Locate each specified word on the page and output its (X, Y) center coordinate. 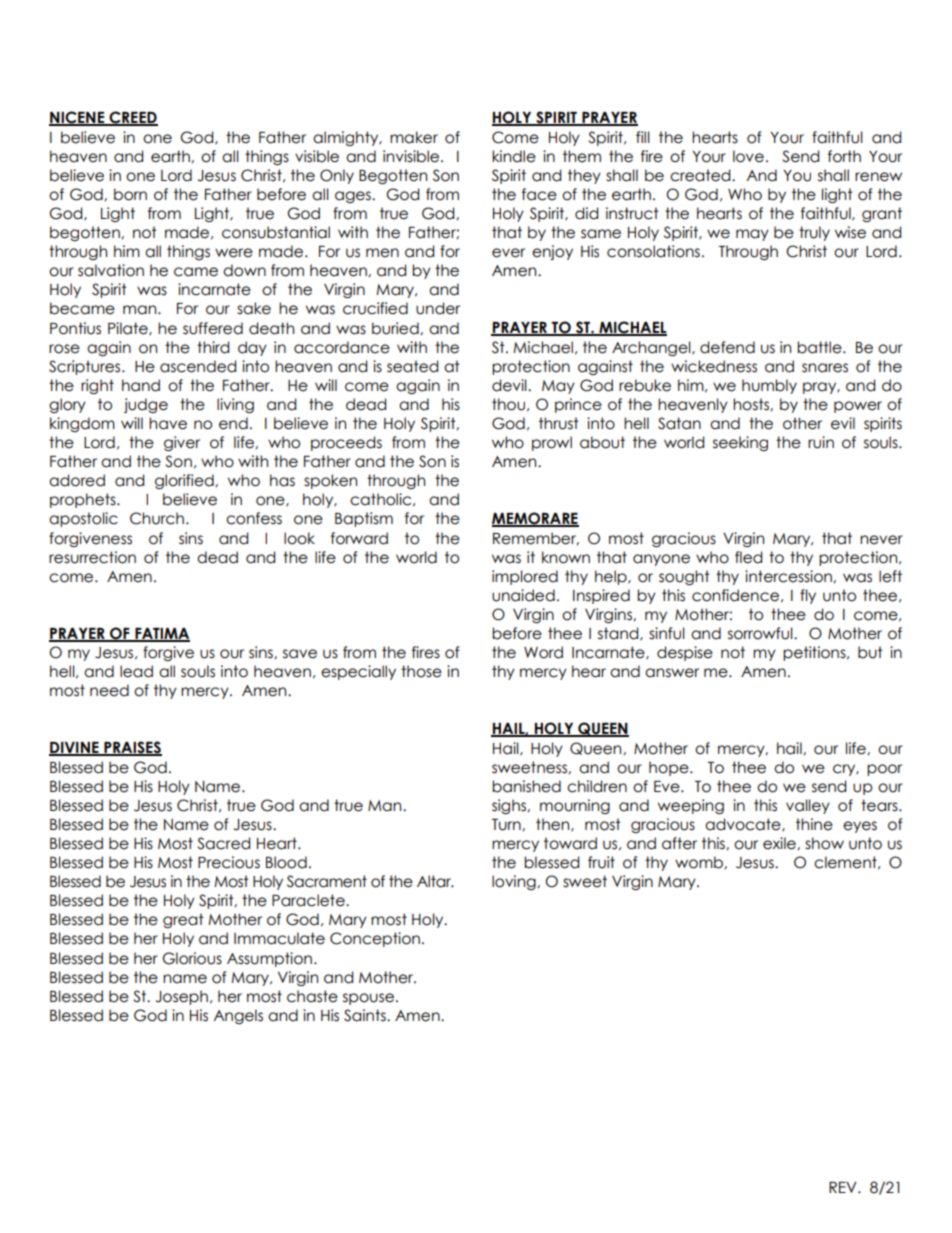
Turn (507, 825)
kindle (514, 156)
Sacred (223, 843)
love (748, 156)
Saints (366, 1015)
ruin (821, 442)
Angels (238, 1016)
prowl (552, 443)
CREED (132, 118)
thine (814, 824)
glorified (185, 481)
